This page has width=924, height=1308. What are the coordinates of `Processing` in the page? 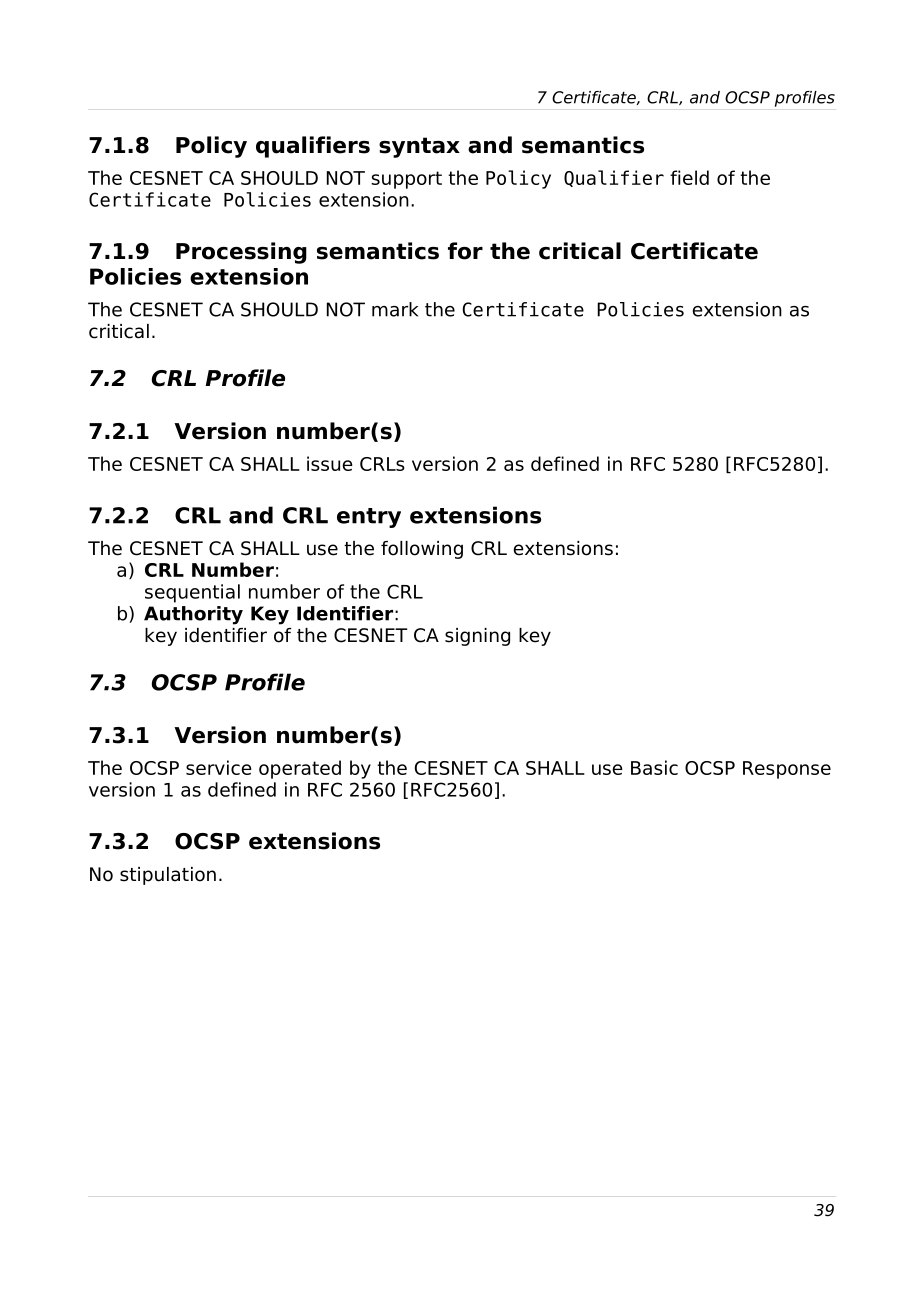 It's located at (241, 253).
